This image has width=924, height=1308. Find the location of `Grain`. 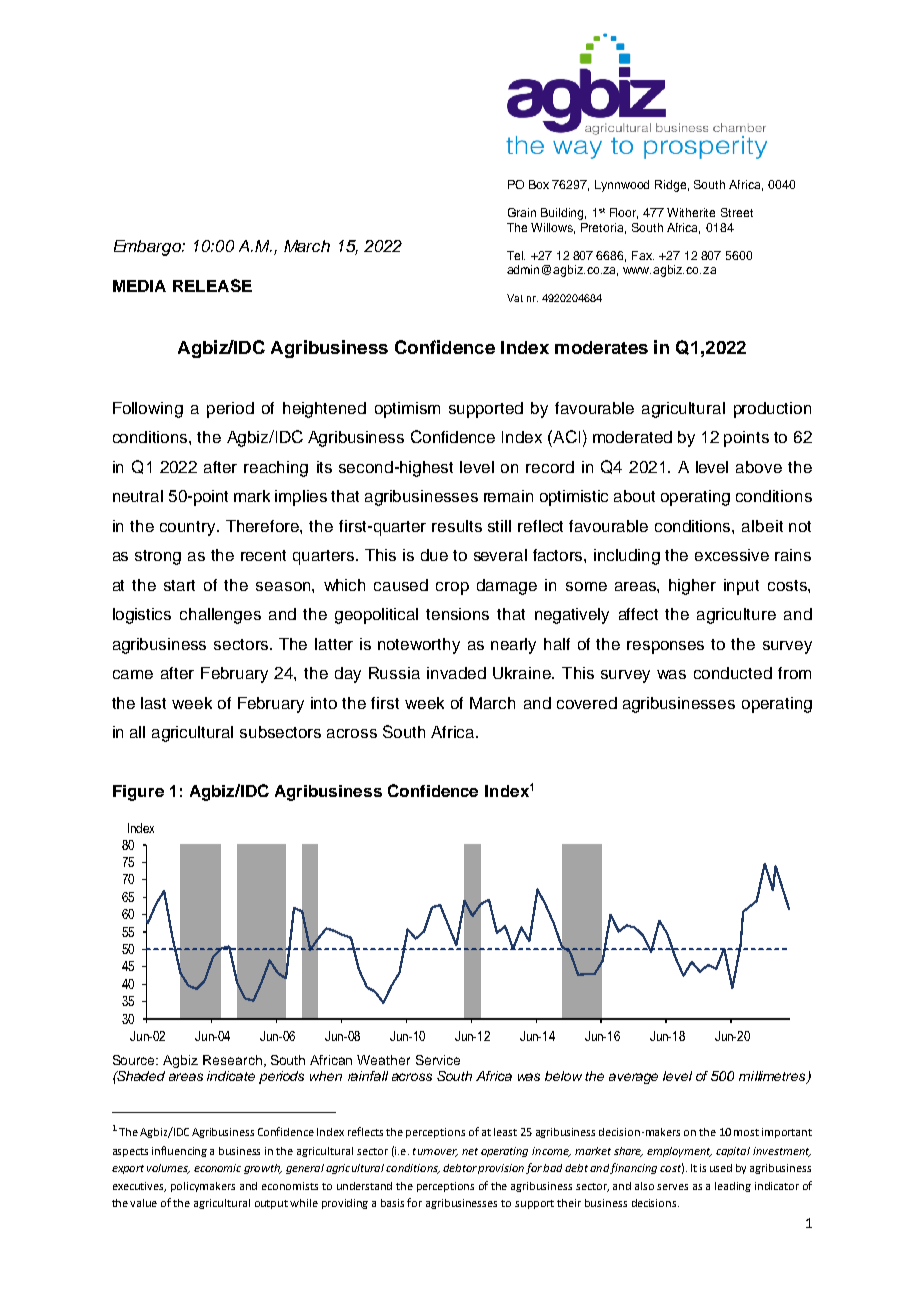

Grain is located at coordinates (522, 212).
